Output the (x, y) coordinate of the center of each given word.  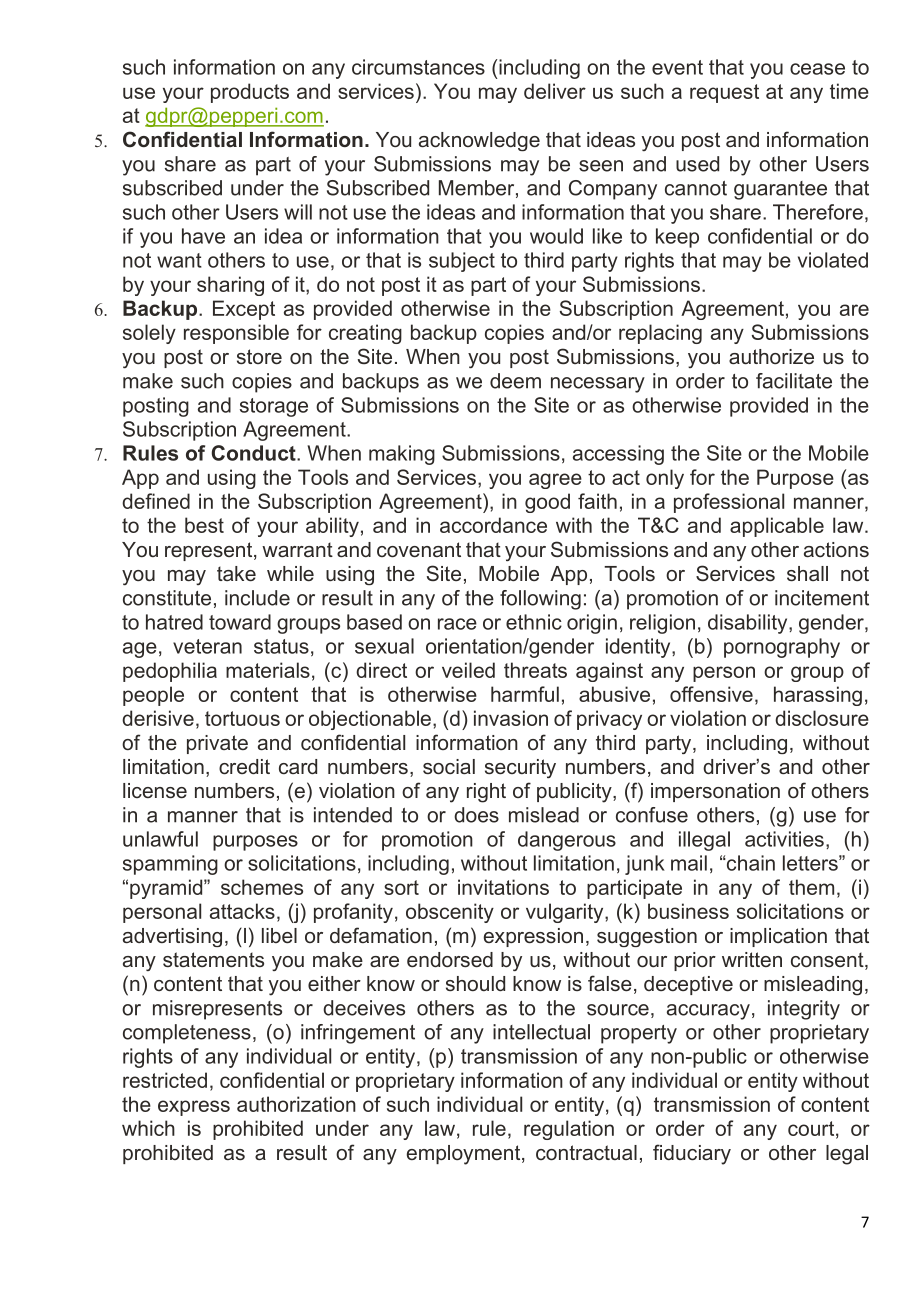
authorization (296, 1104)
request (724, 93)
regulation (569, 1130)
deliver (555, 91)
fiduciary (692, 1154)
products (250, 93)
